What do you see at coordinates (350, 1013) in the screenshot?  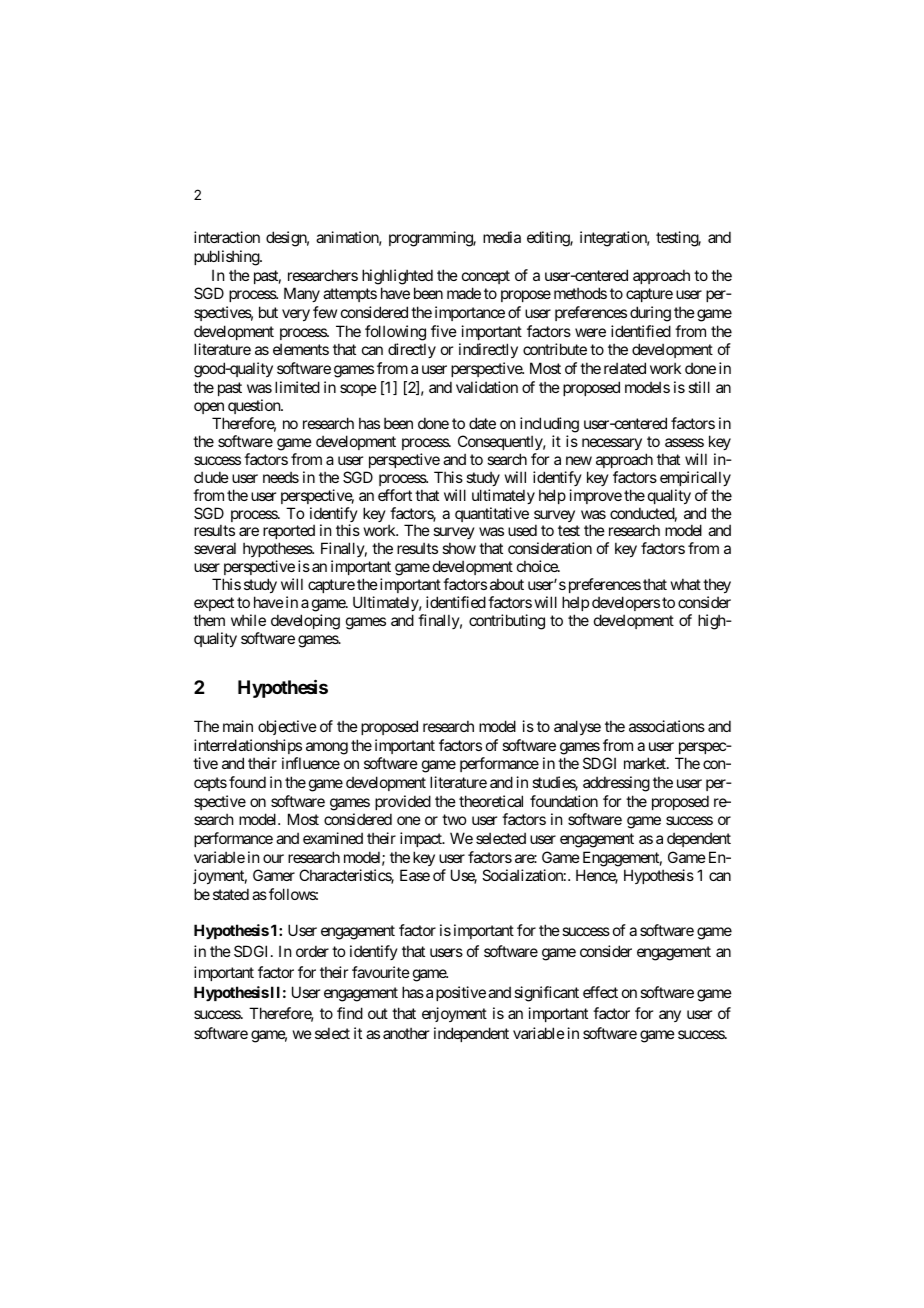 I see `find` at bounding box center [350, 1013].
